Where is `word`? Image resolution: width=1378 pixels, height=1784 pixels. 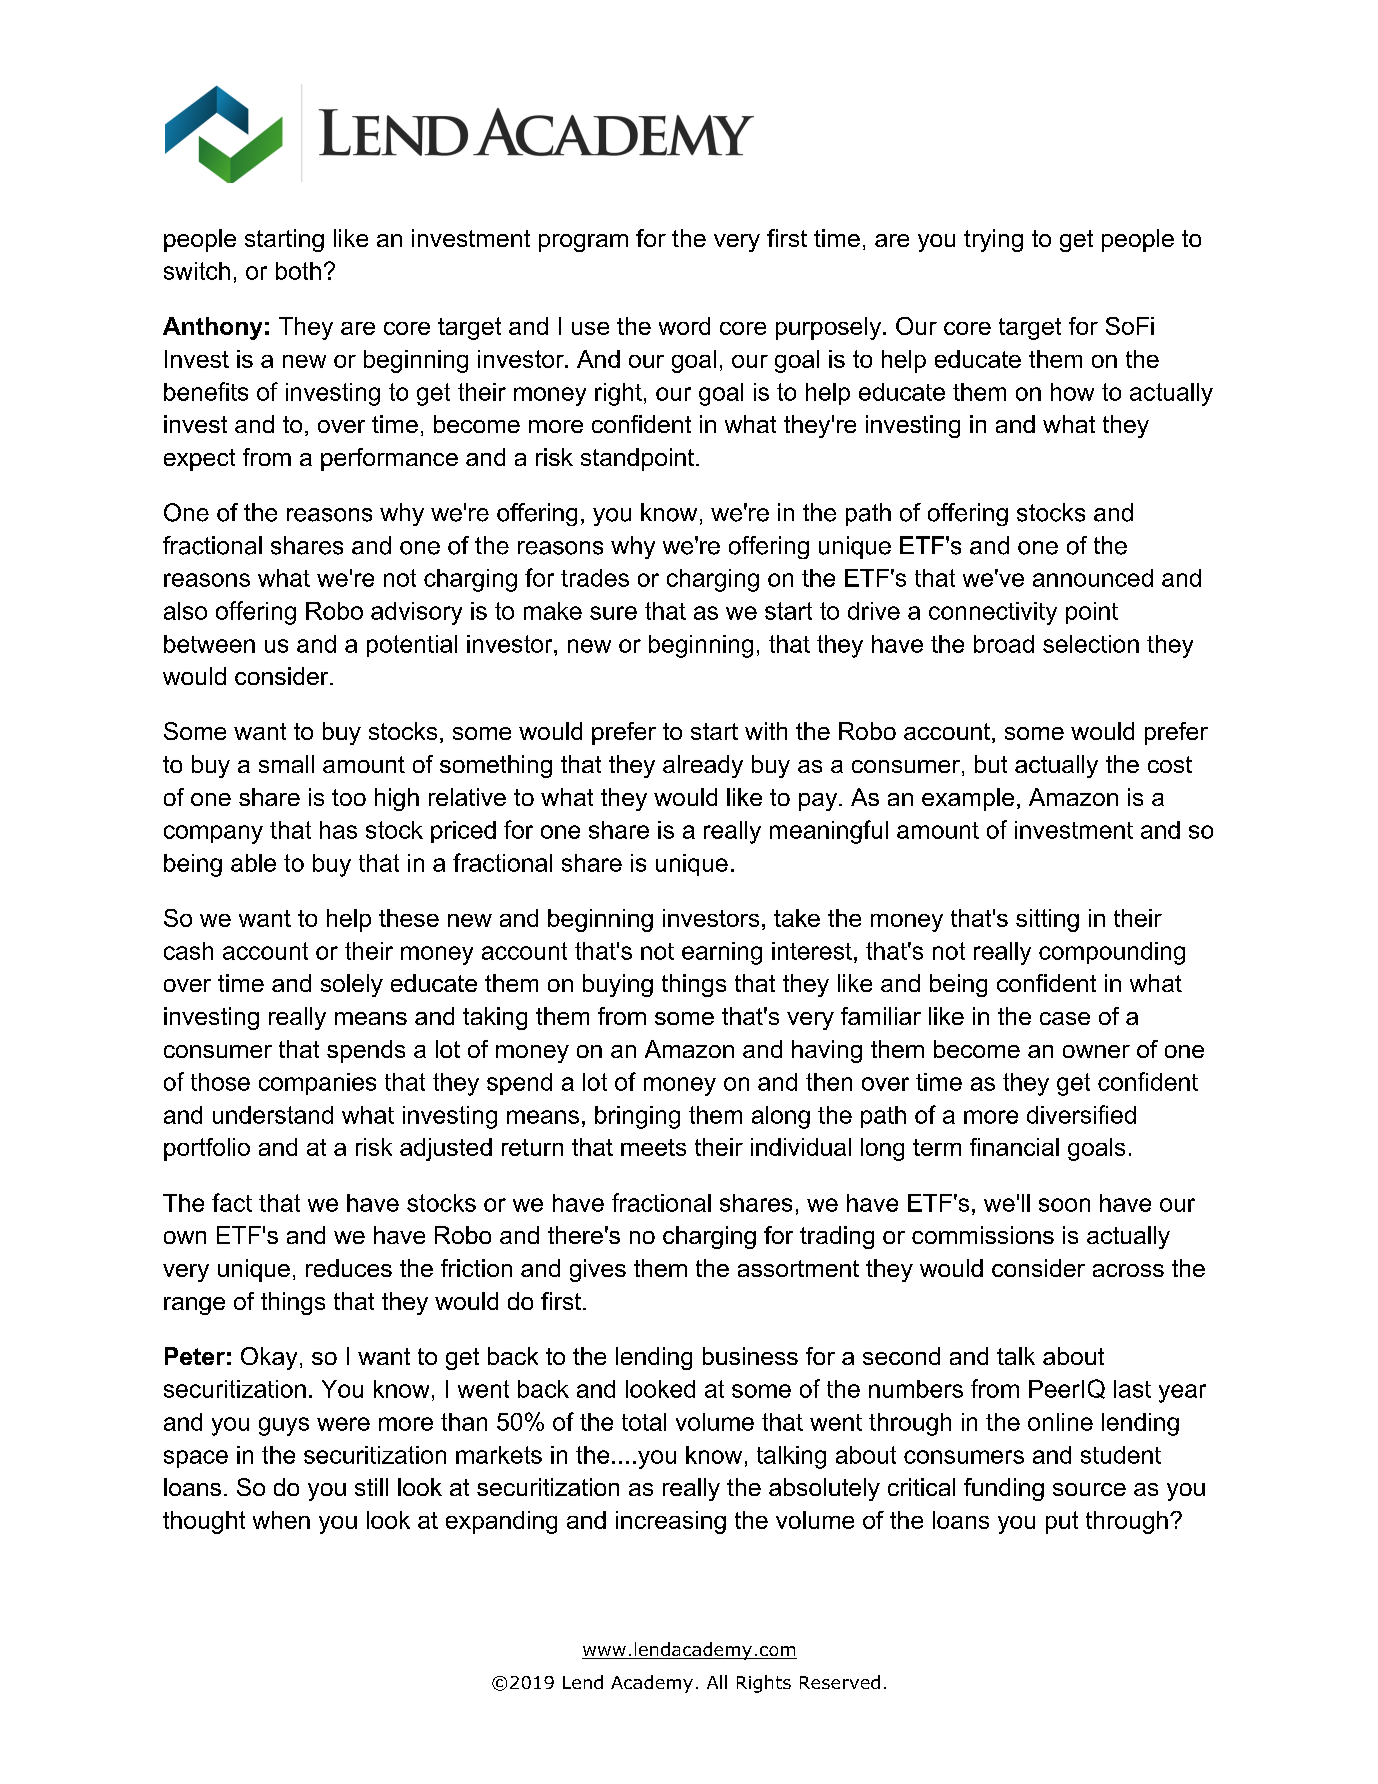
word is located at coordinates (684, 326).
